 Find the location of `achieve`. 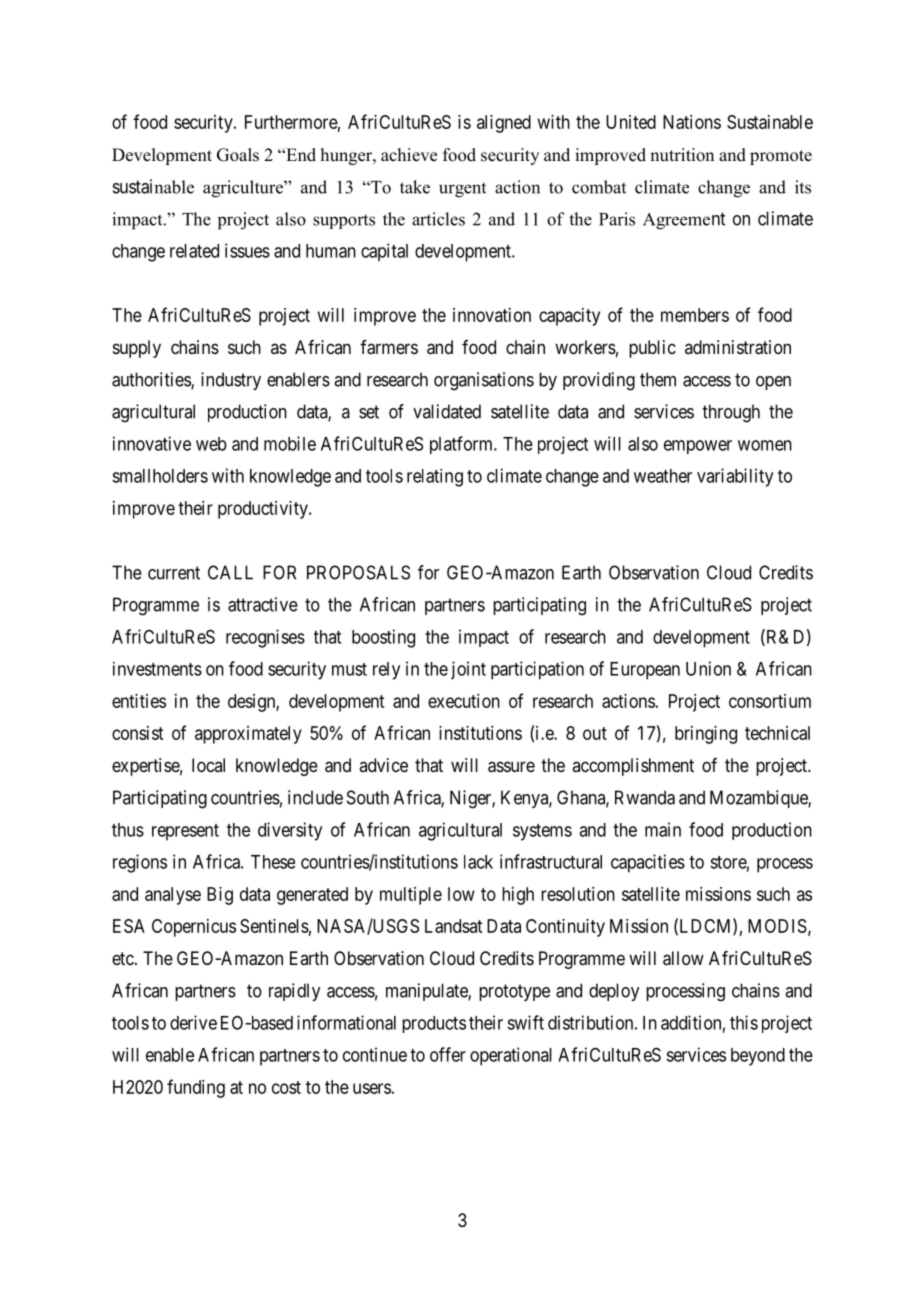

achieve is located at coordinates (409, 155).
